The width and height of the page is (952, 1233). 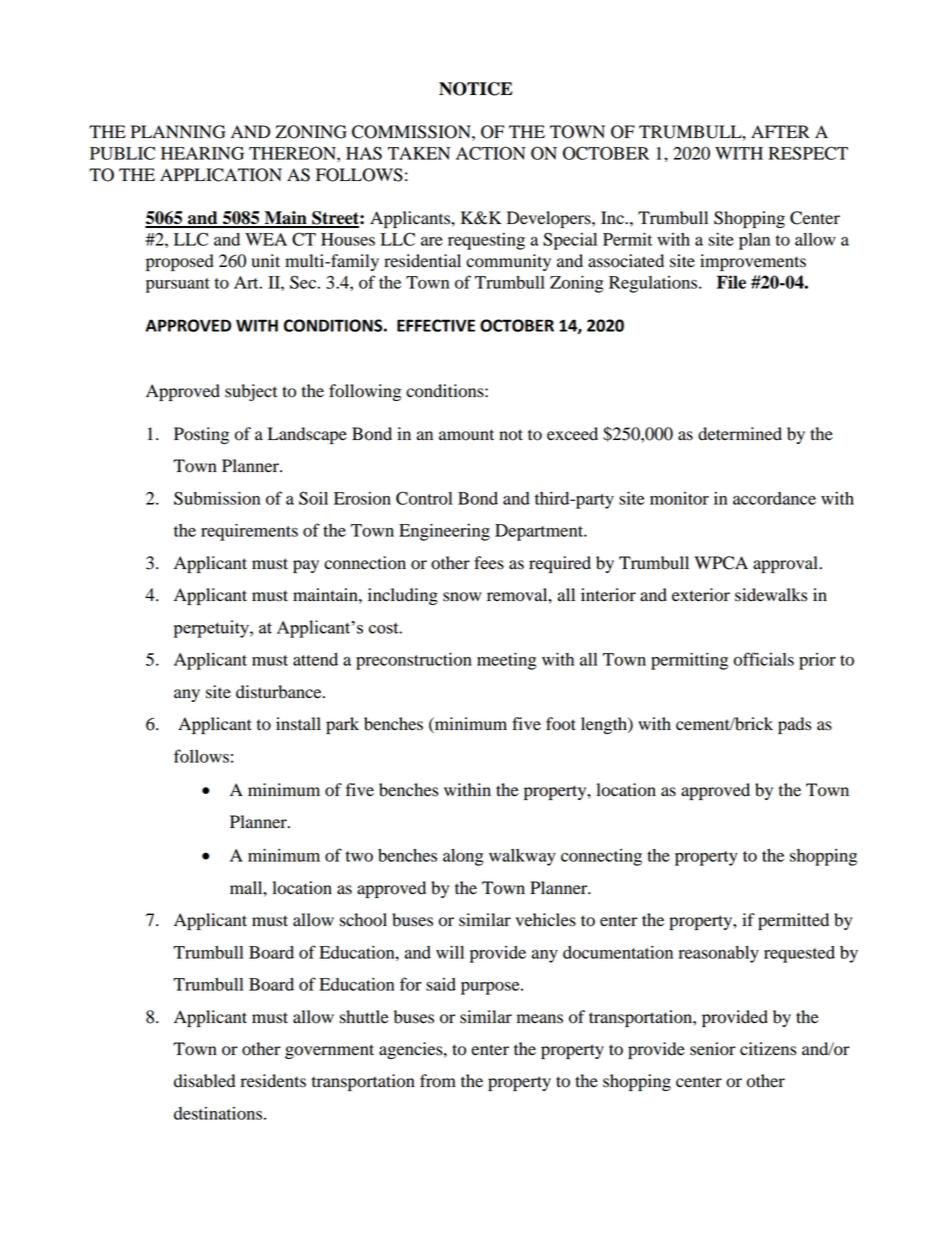 I want to click on from, so click(x=438, y=1081).
